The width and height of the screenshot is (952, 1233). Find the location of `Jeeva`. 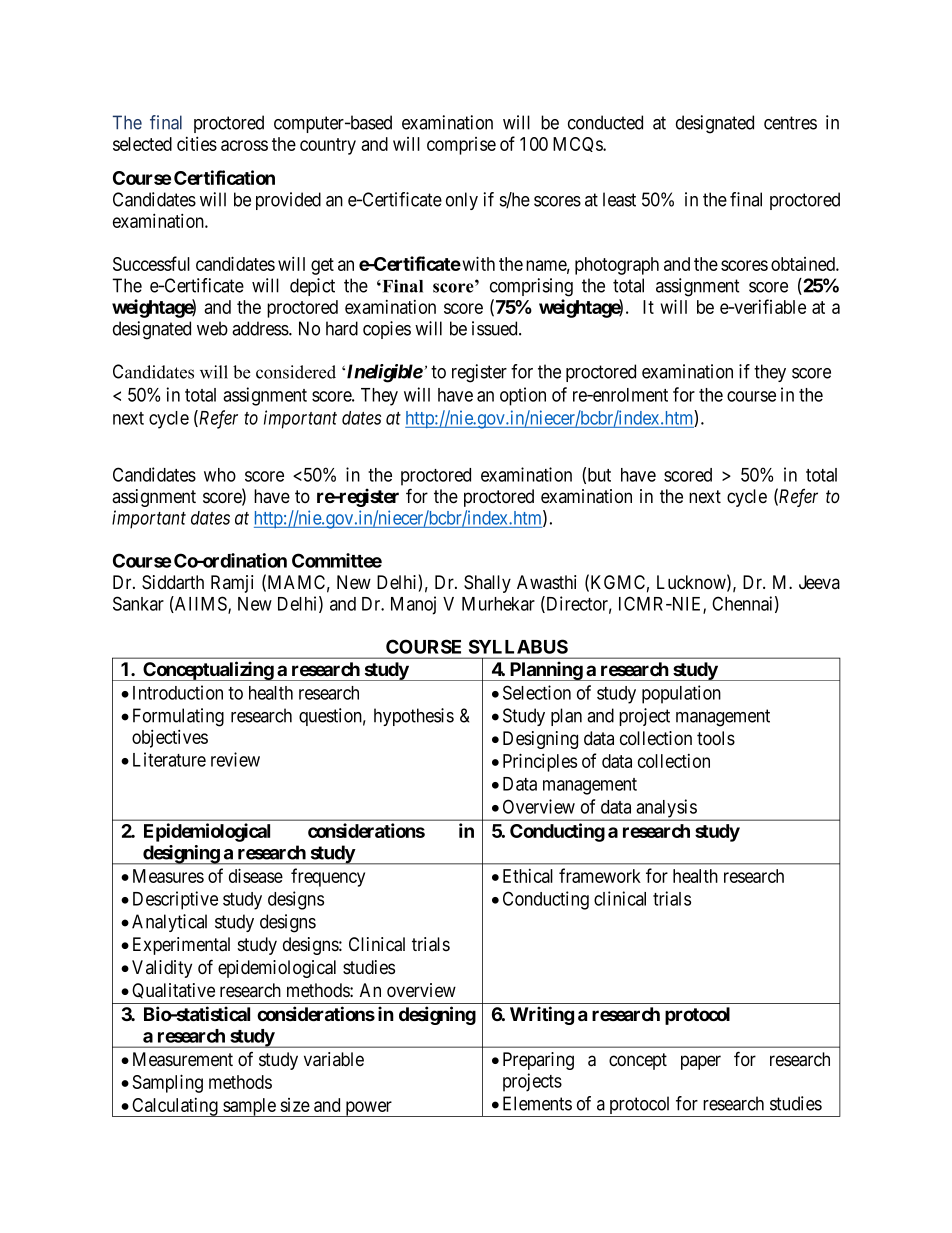

Jeeva is located at coordinates (819, 582).
